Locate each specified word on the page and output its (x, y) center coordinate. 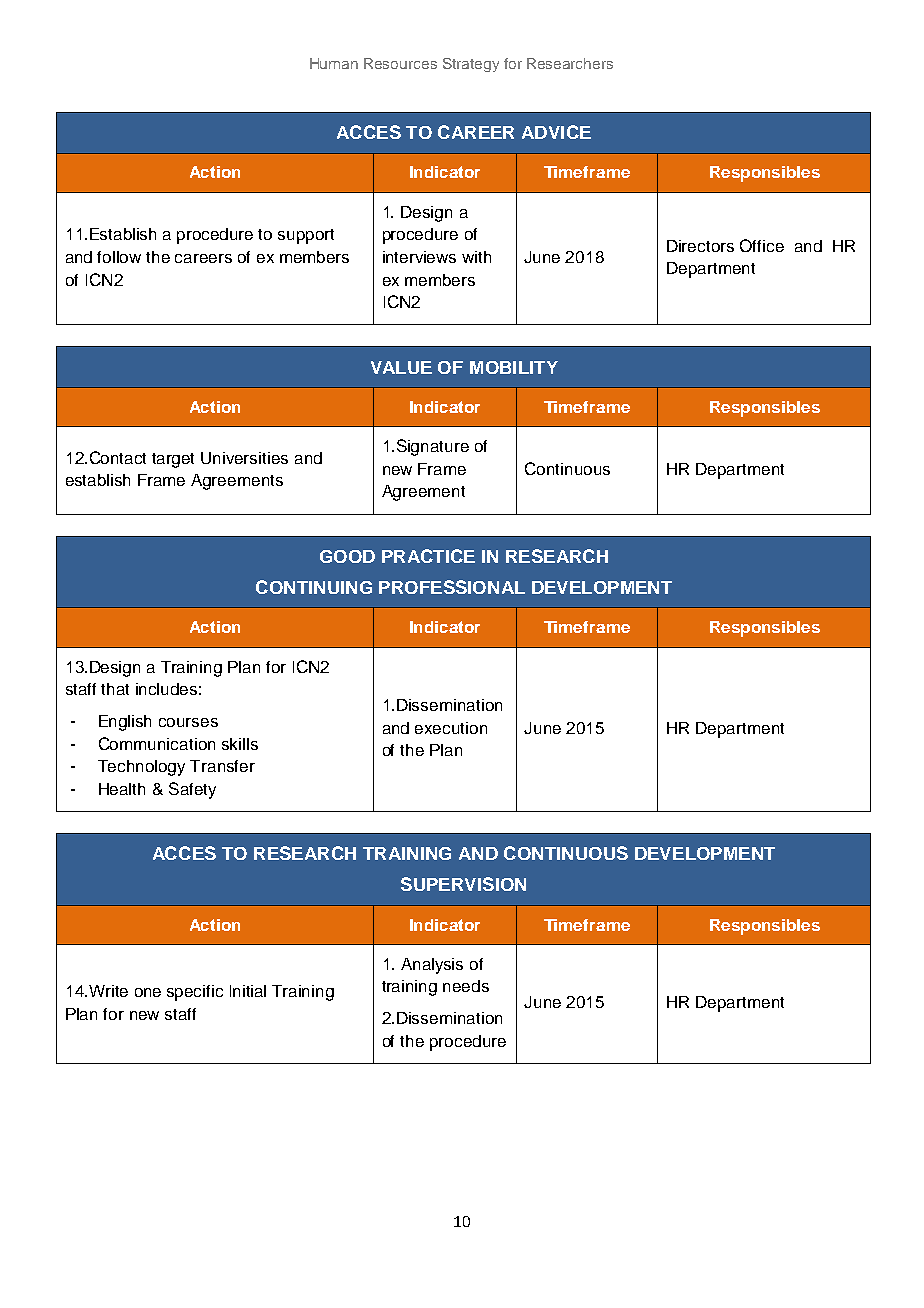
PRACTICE (428, 556)
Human (334, 63)
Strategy (471, 65)
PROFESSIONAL (452, 587)
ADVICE (556, 132)
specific (195, 993)
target (173, 460)
